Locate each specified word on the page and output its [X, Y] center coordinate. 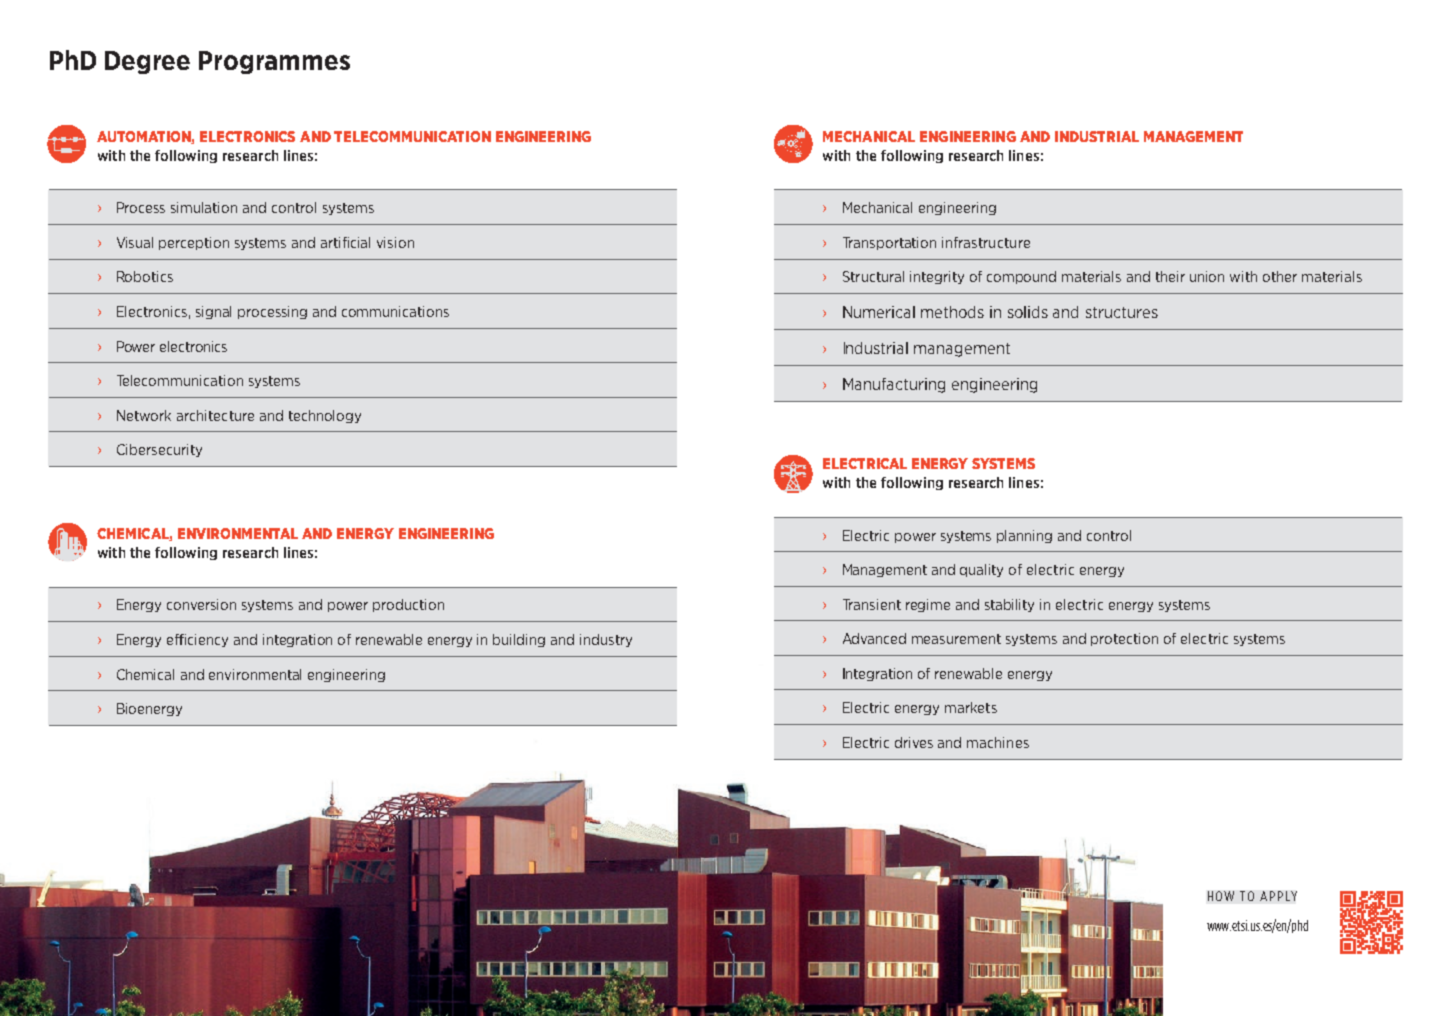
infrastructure [986, 242]
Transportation [889, 243]
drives [914, 742]
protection [1124, 639]
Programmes [274, 62]
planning [1024, 536]
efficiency [197, 640]
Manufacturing [894, 385]
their [1170, 276]
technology [325, 416]
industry [606, 640]
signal [213, 312]
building [519, 640]
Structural [873, 276]
